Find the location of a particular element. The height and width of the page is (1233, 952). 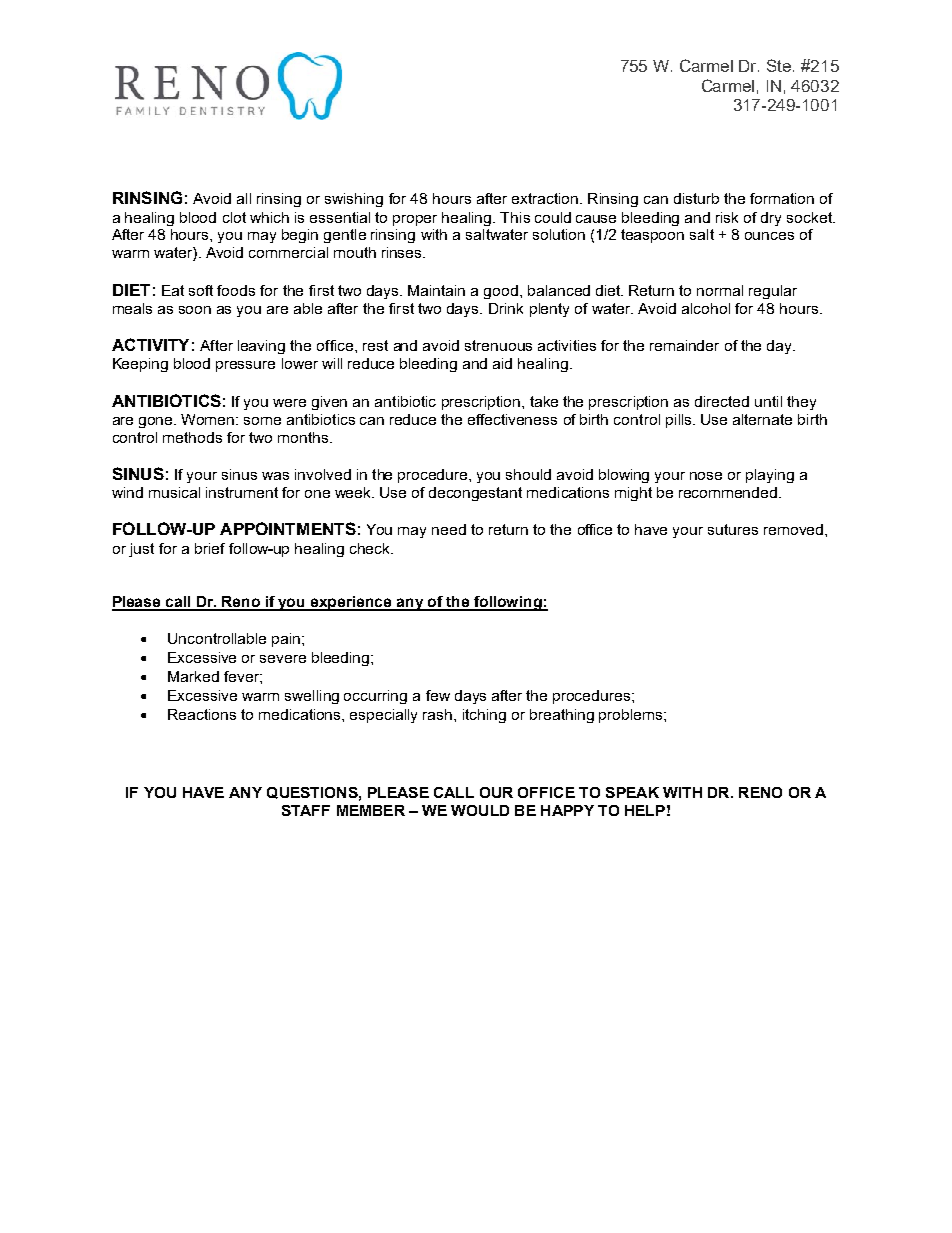

HELP is located at coordinates (645, 810).
